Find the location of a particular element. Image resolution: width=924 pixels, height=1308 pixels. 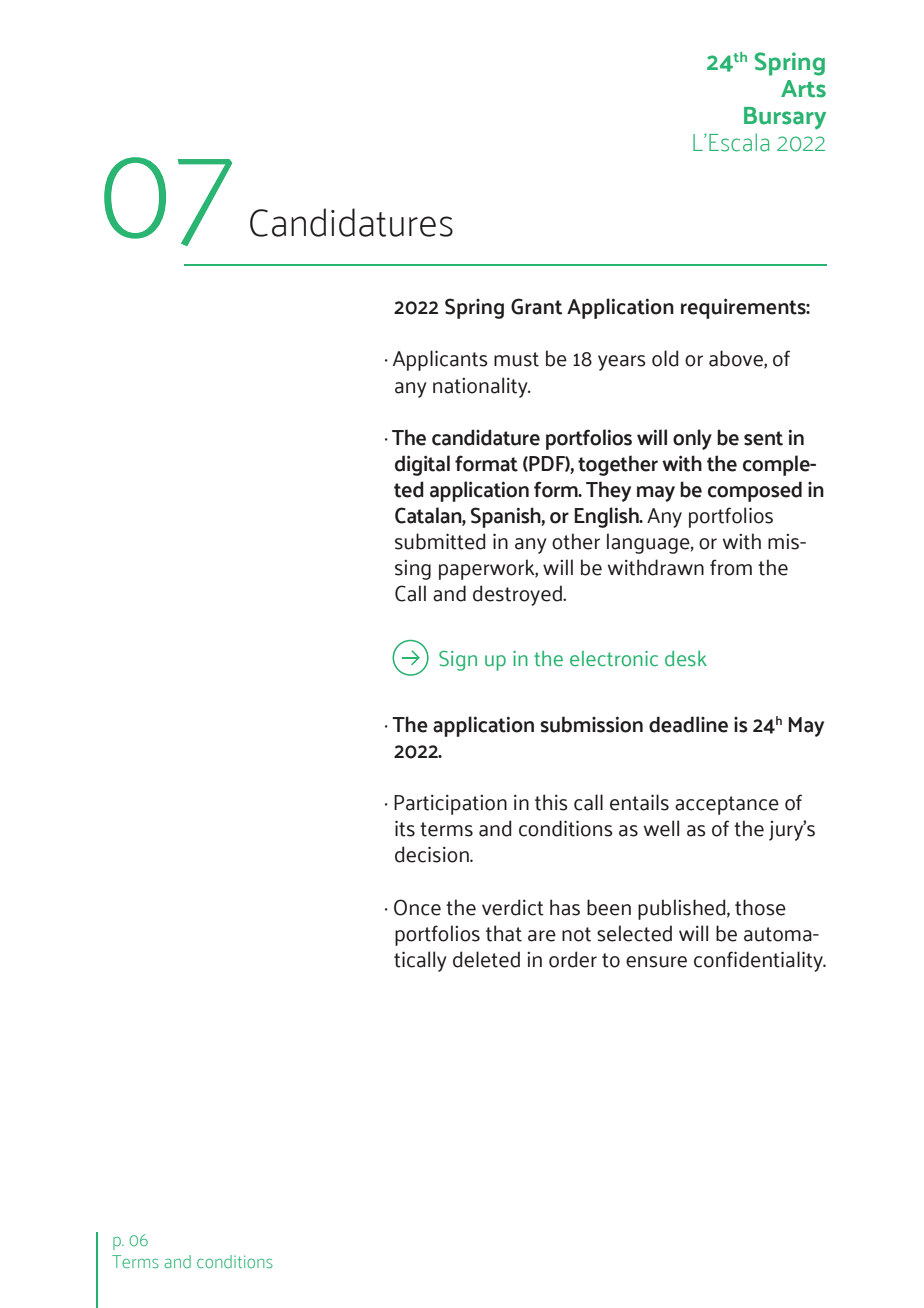

deadline is located at coordinates (688, 724).
